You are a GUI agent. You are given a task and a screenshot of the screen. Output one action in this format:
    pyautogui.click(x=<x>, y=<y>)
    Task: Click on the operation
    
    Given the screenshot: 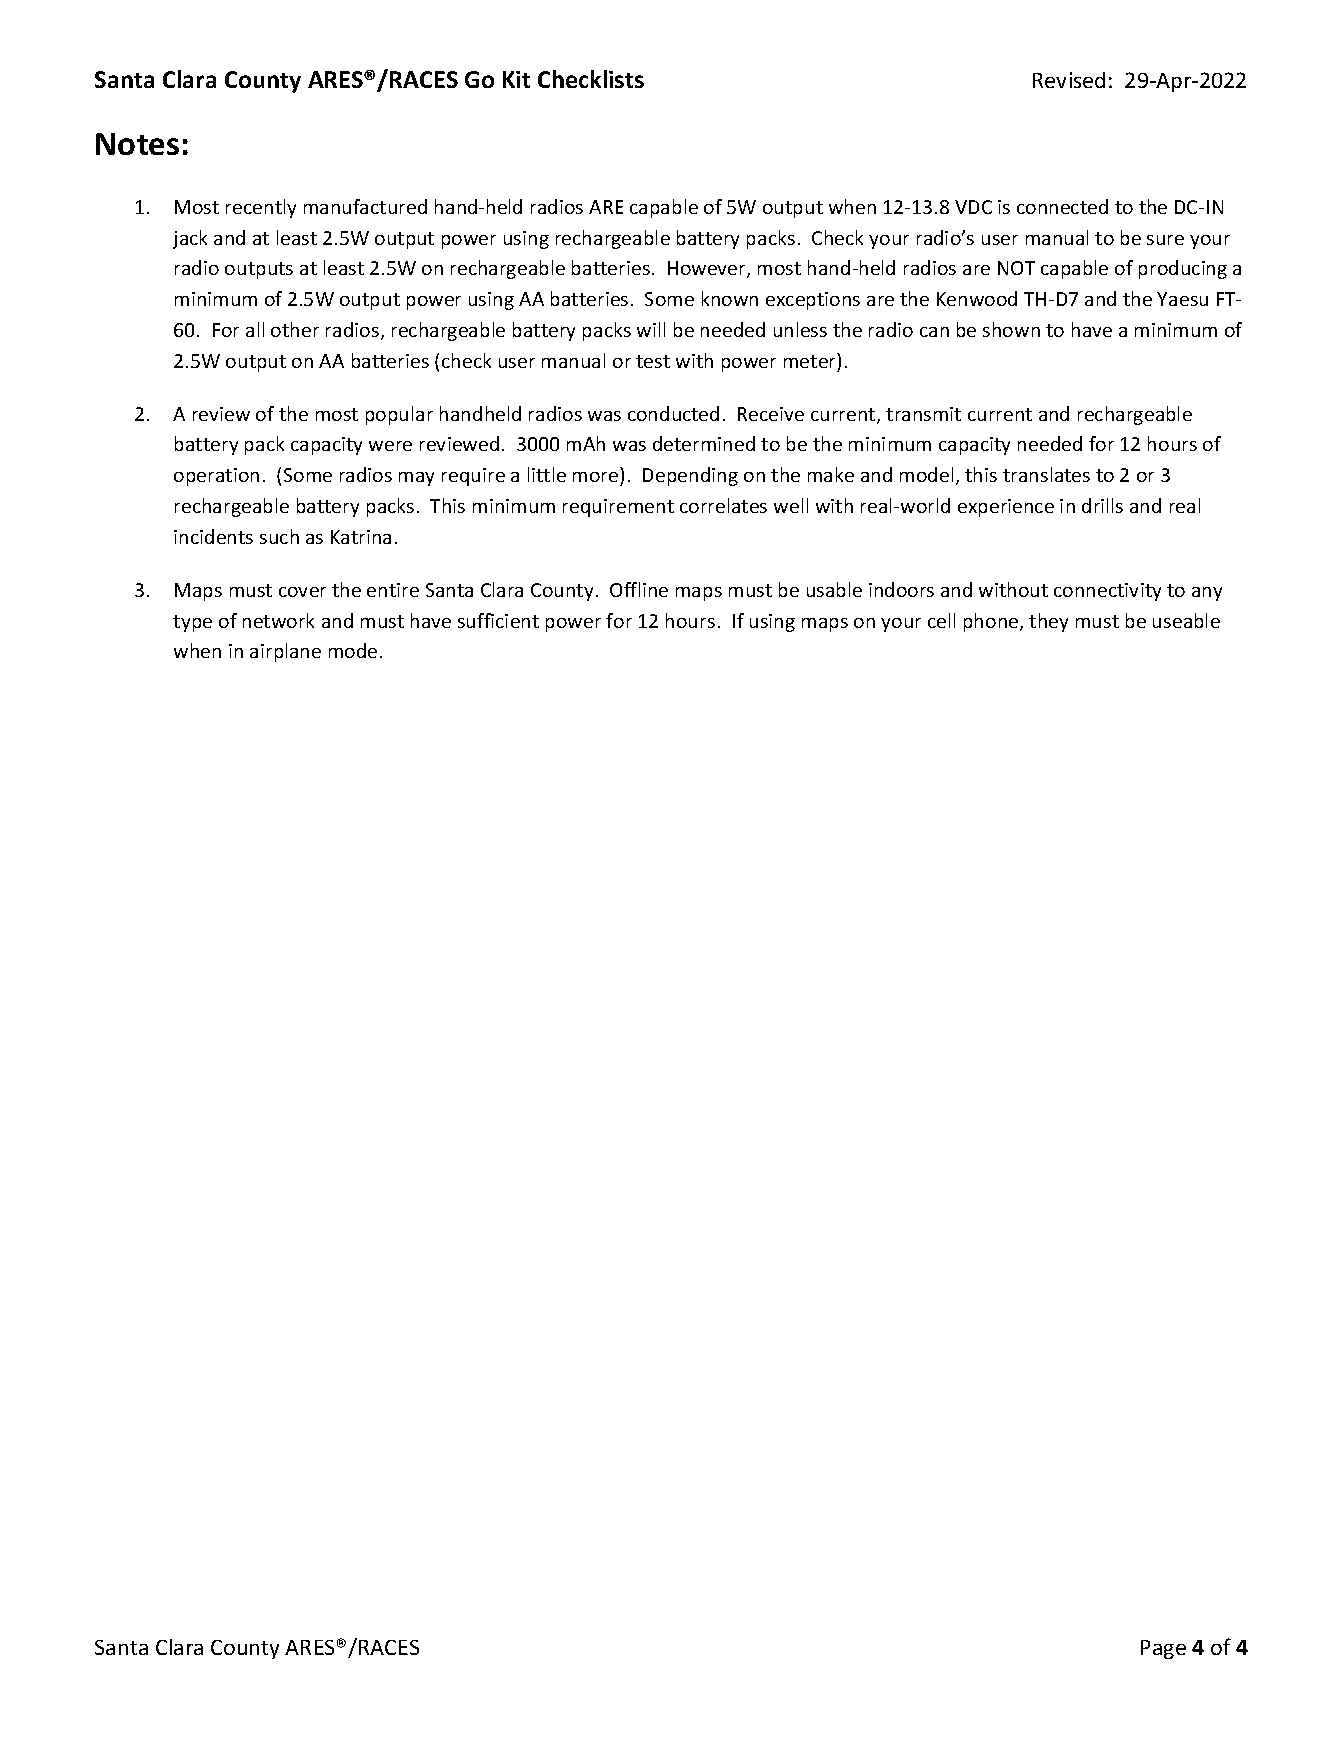 What is the action you would take?
    pyautogui.click(x=216, y=477)
